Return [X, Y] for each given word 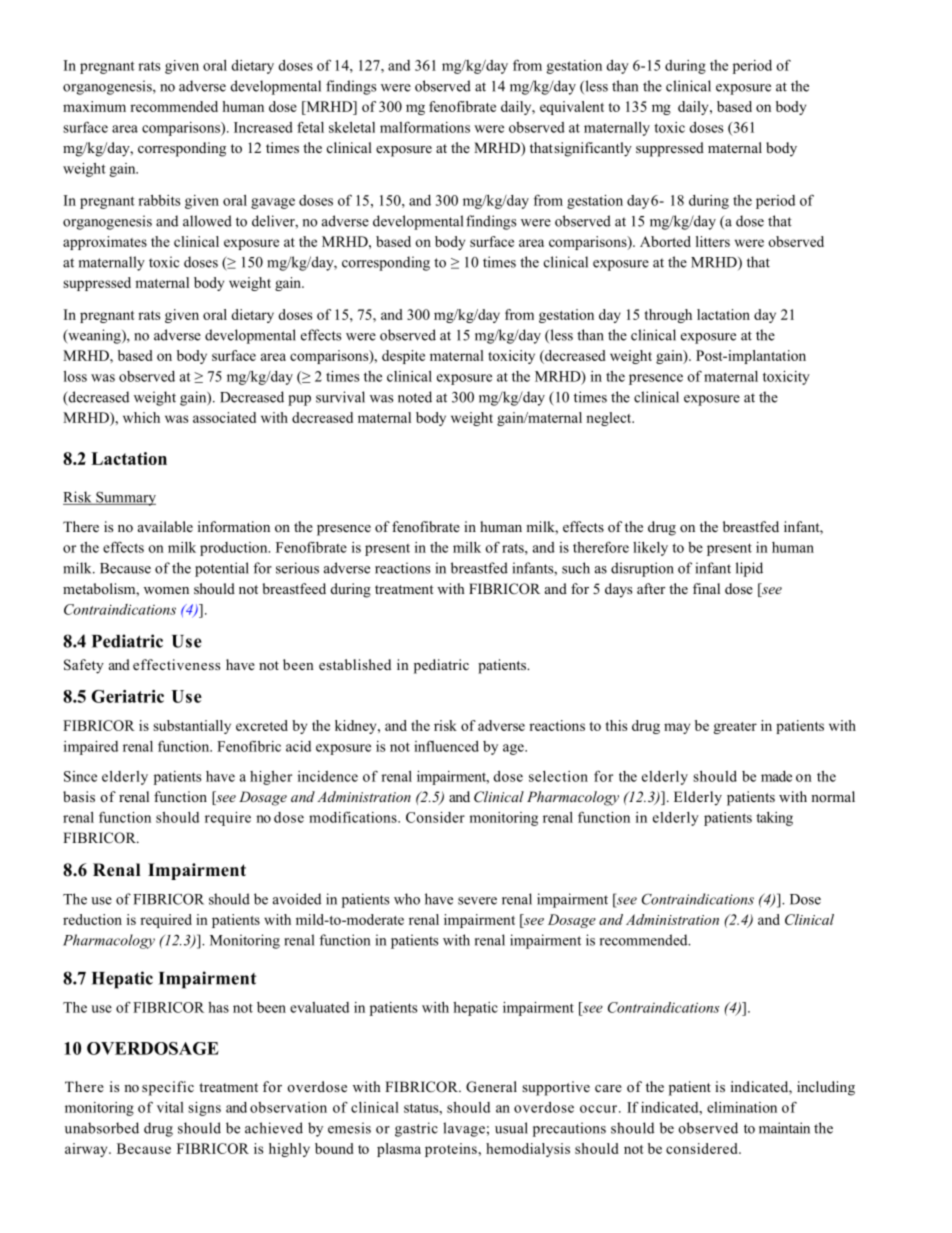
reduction [92, 919]
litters [713, 241]
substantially [192, 727]
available [165, 526]
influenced [446, 746]
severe [477, 901]
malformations [425, 127]
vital [170, 1107]
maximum [94, 106]
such [576, 568]
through [668, 316]
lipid [749, 569]
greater [735, 728]
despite [403, 357]
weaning [94, 336]
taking [774, 819]
